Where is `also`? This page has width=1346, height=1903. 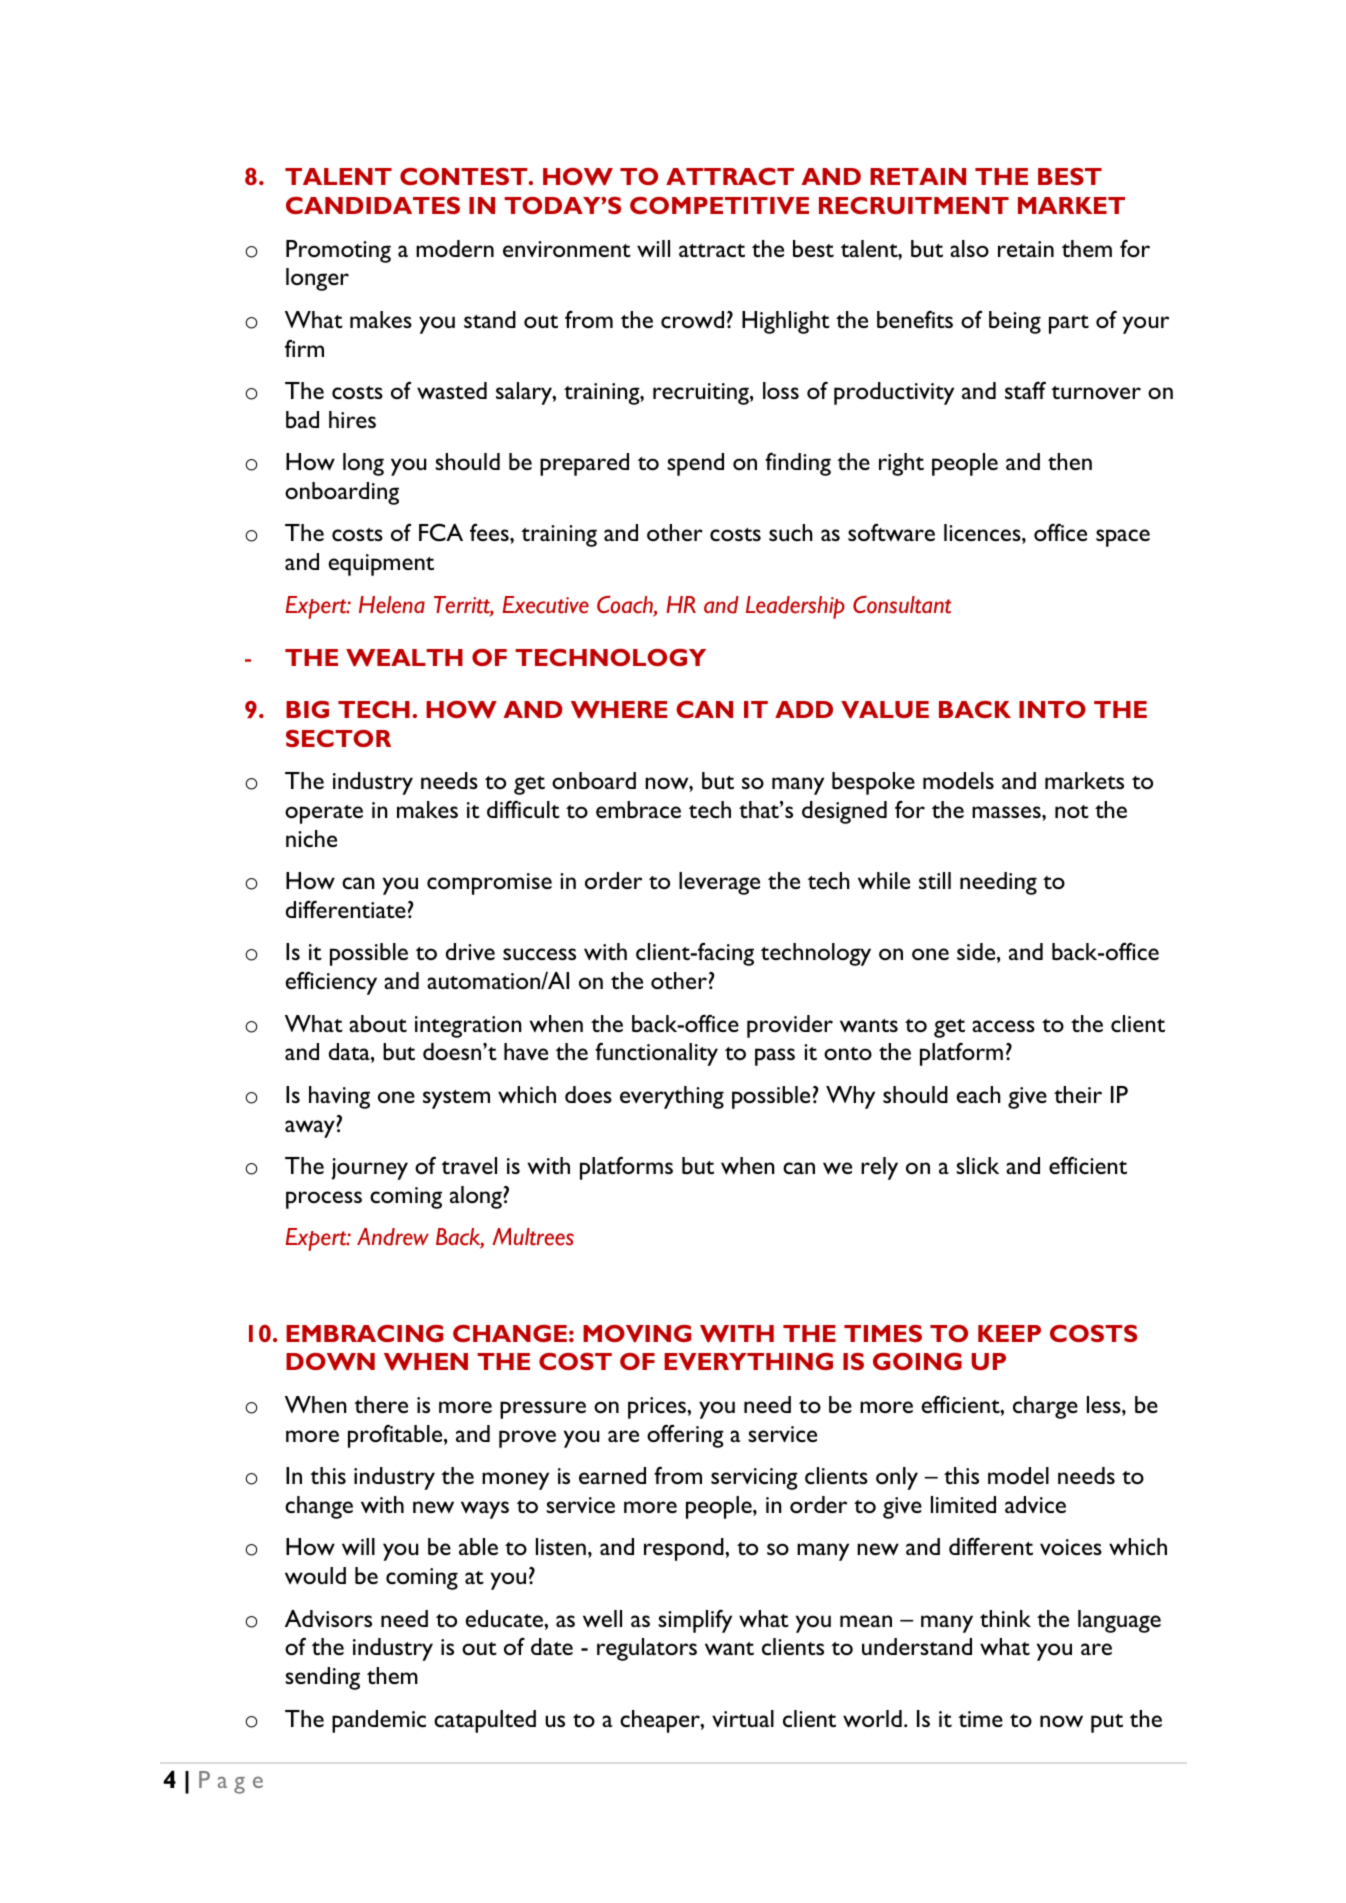
also is located at coordinates (969, 248).
